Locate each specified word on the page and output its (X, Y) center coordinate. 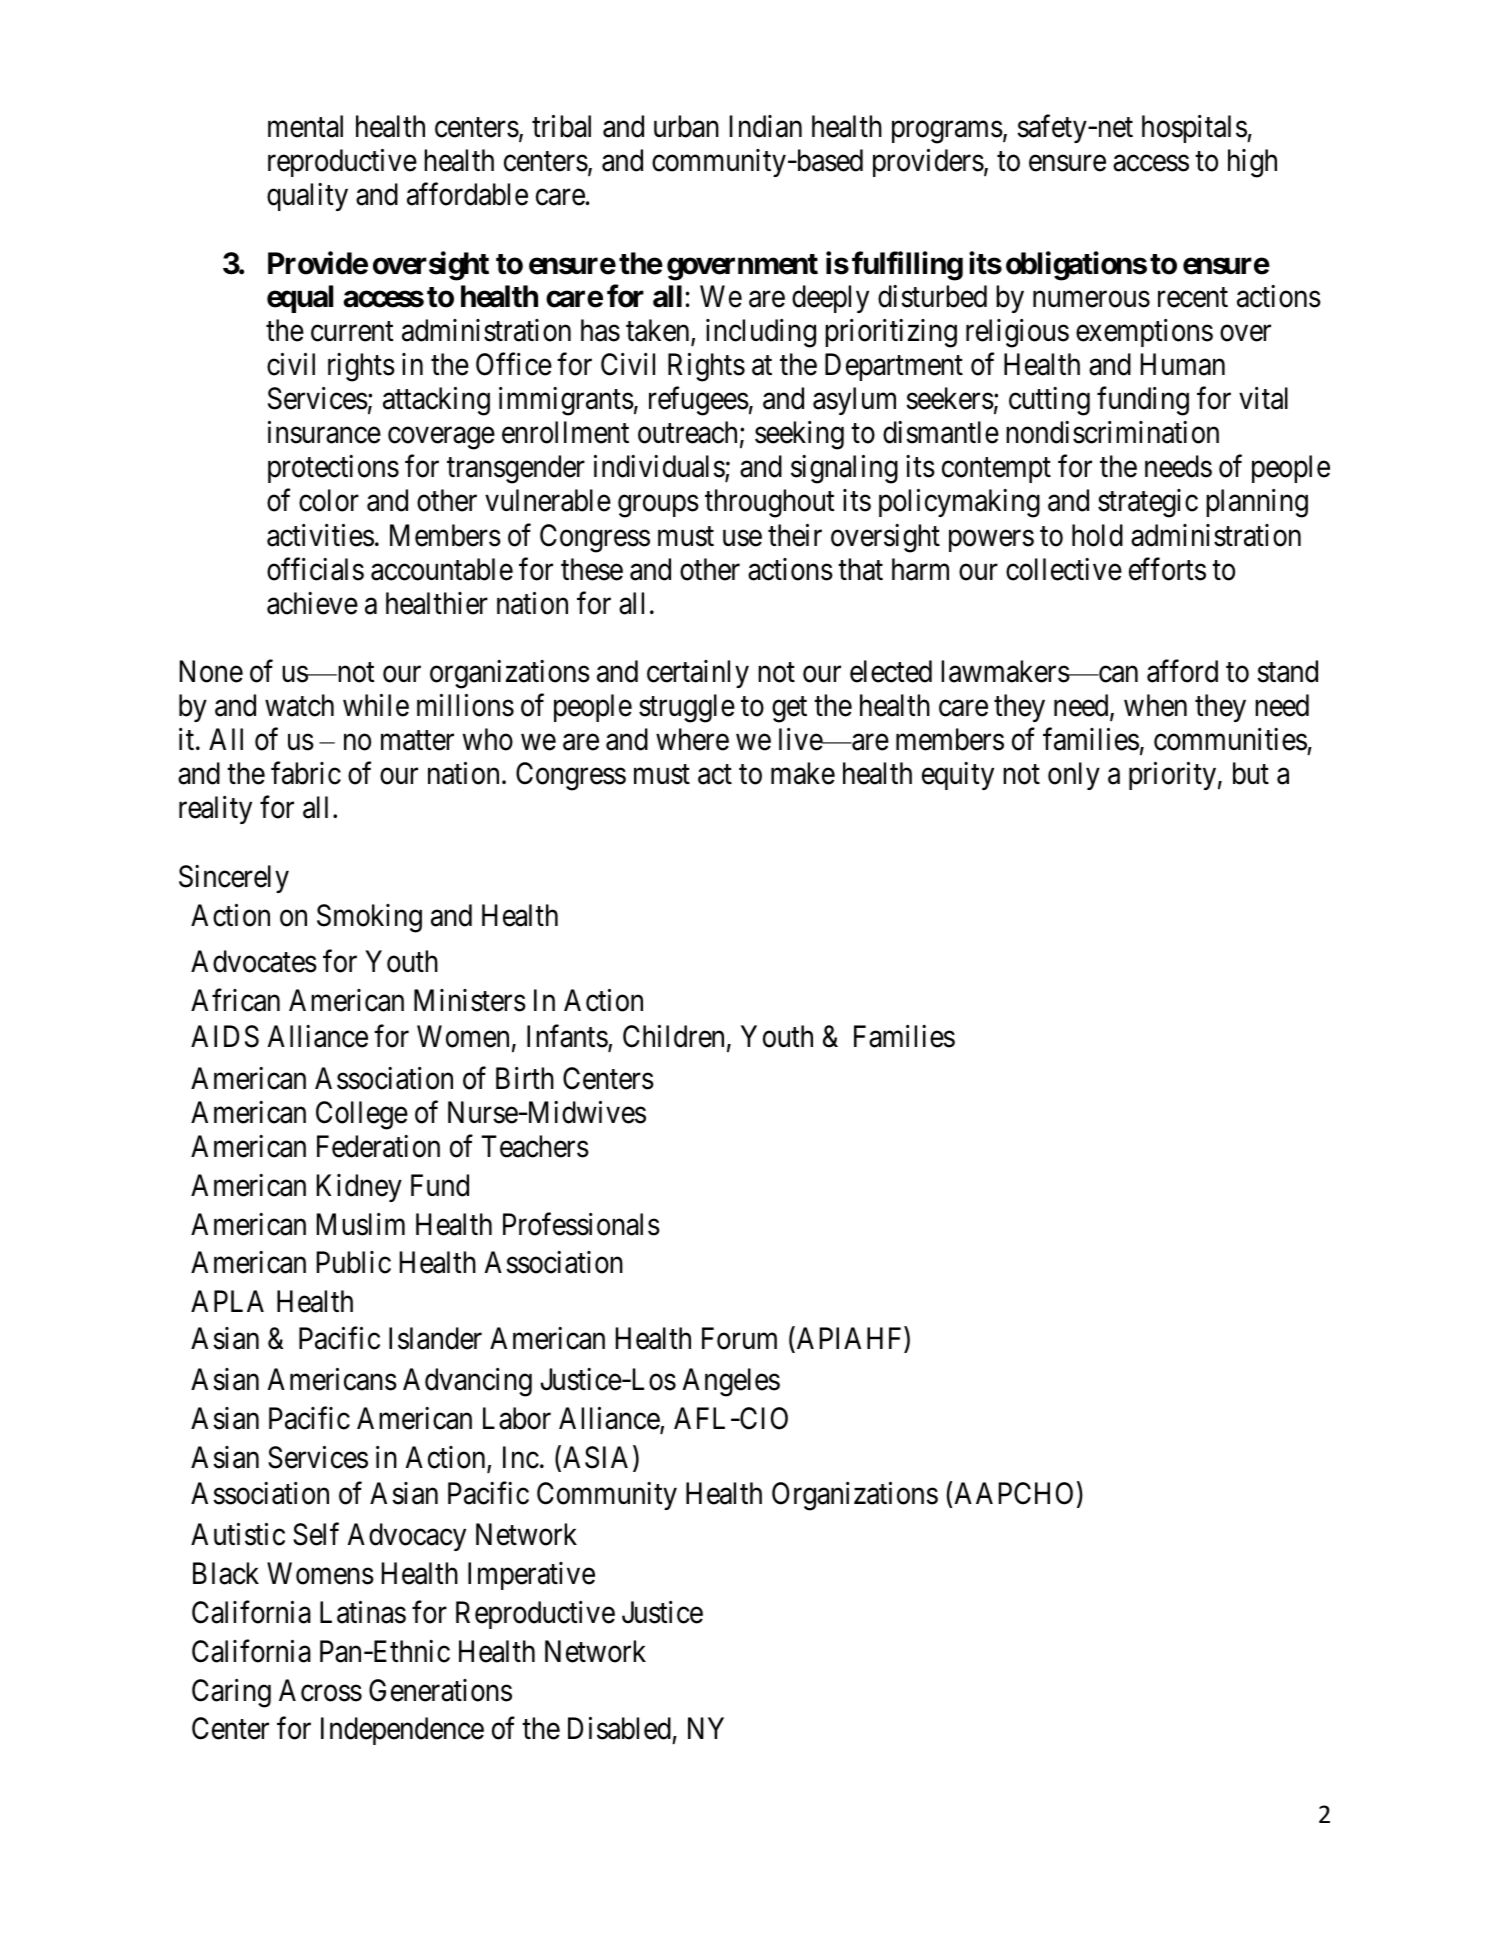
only (1074, 776)
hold (1097, 535)
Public (354, 1262)
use (742, 538)
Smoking (369, 918)
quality (307, 197)
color (329, 500)
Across (320, 1690)
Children (673, 1036)
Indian (766, 126)
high (1252, 163)
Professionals (581, 1224)
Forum (739, 1338)
